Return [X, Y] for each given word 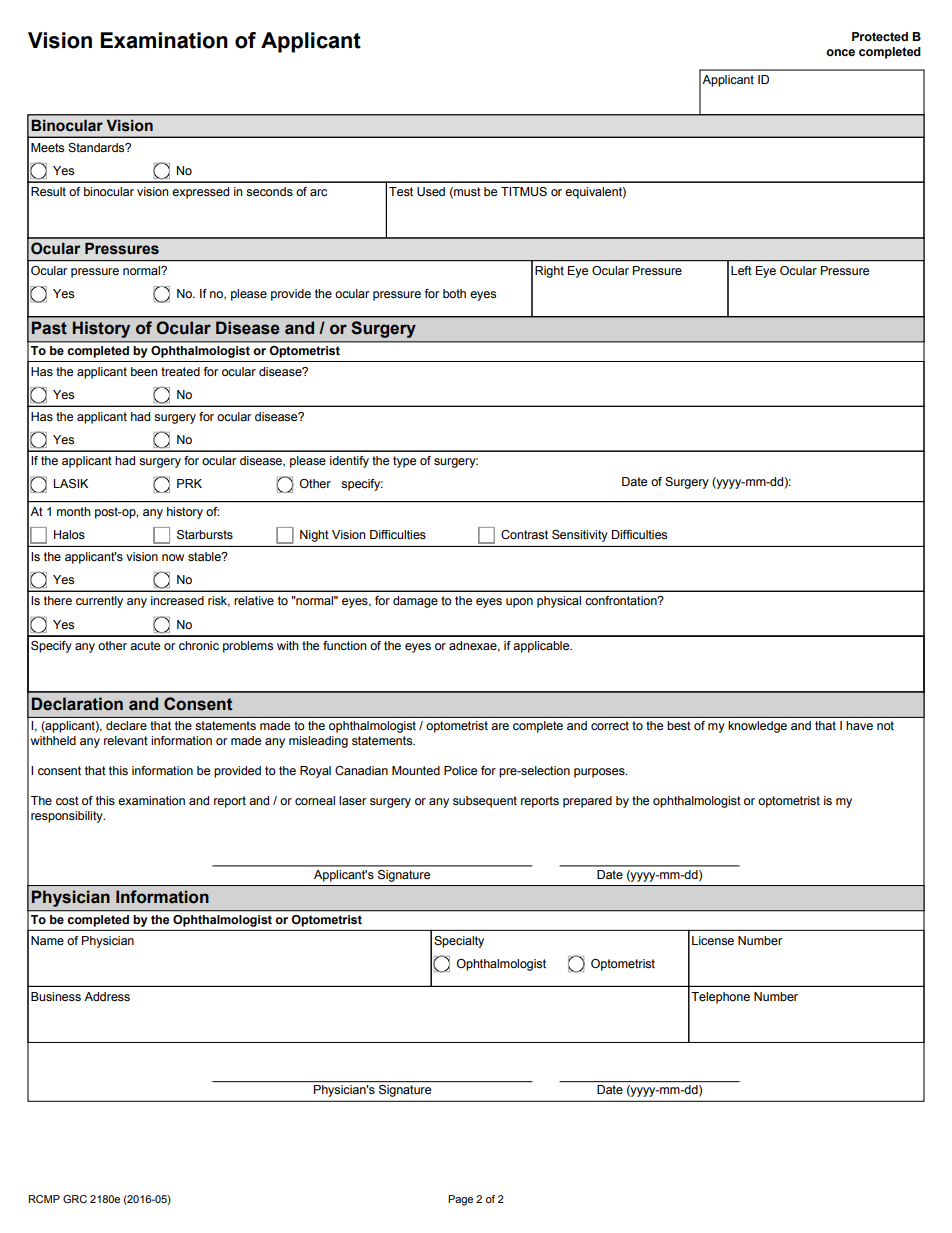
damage [415, 602]
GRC [75, 1199]
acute [145, 645]
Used [431, 191]
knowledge [757, 727]
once [840, 52]
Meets [47, 147]
